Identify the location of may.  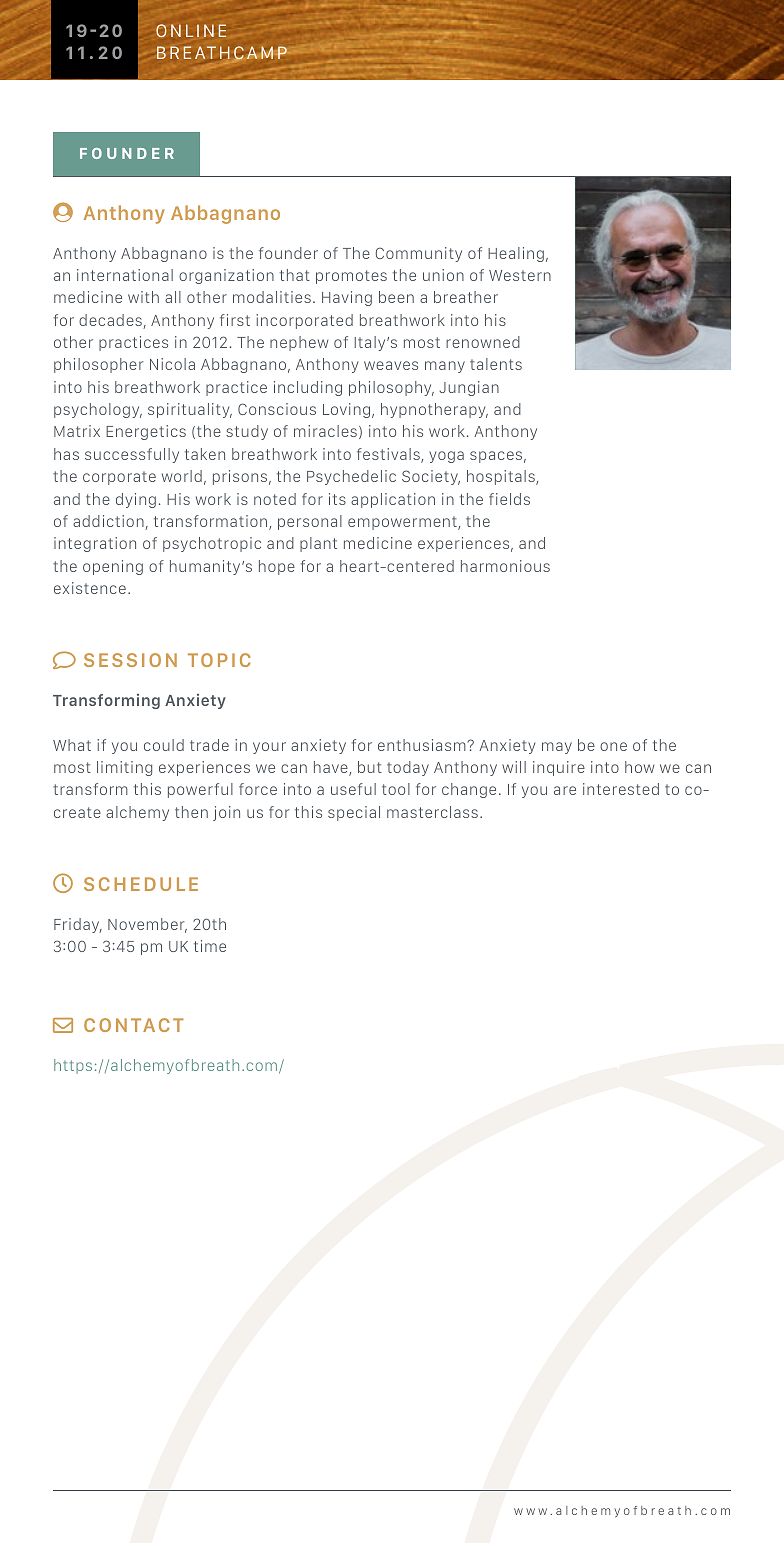
(557, 748).
